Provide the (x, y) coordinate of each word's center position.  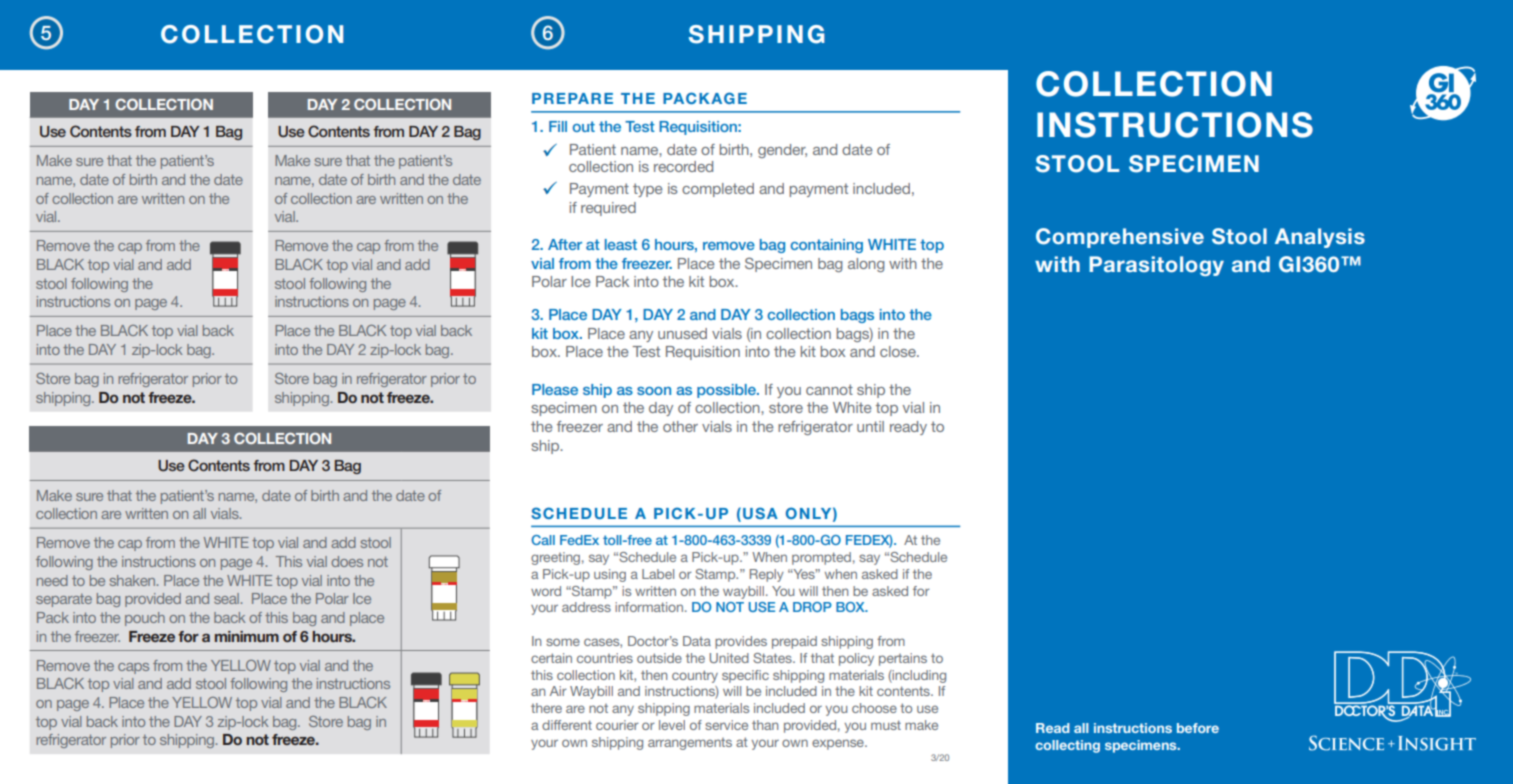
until (870, 426)
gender (782, 151)
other (680, 426)
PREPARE (572, 98)
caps (133, 668)
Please (555, 389)
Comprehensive (1120, 238)
